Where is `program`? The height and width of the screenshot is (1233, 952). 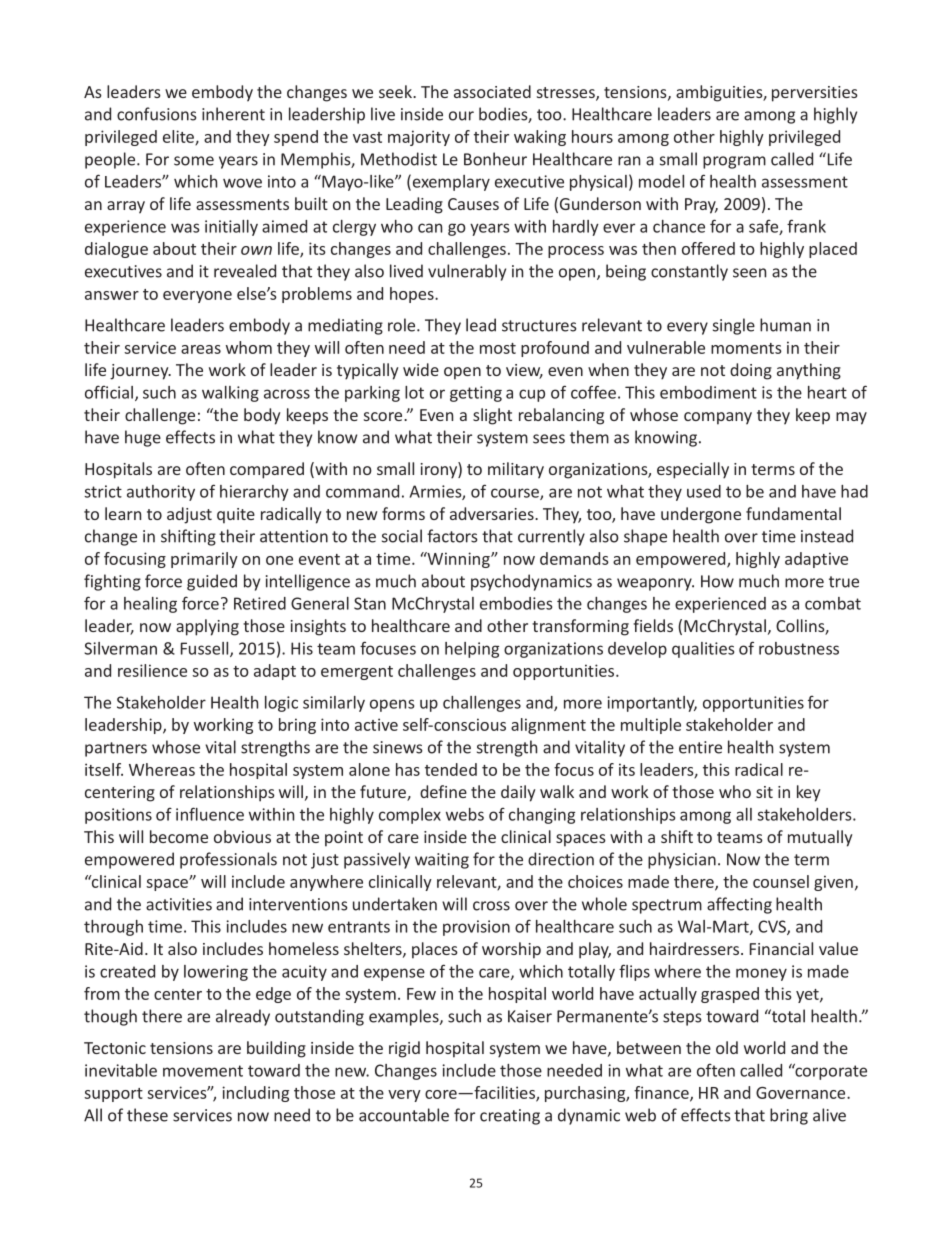
program is located at coordinates (734, 162).
